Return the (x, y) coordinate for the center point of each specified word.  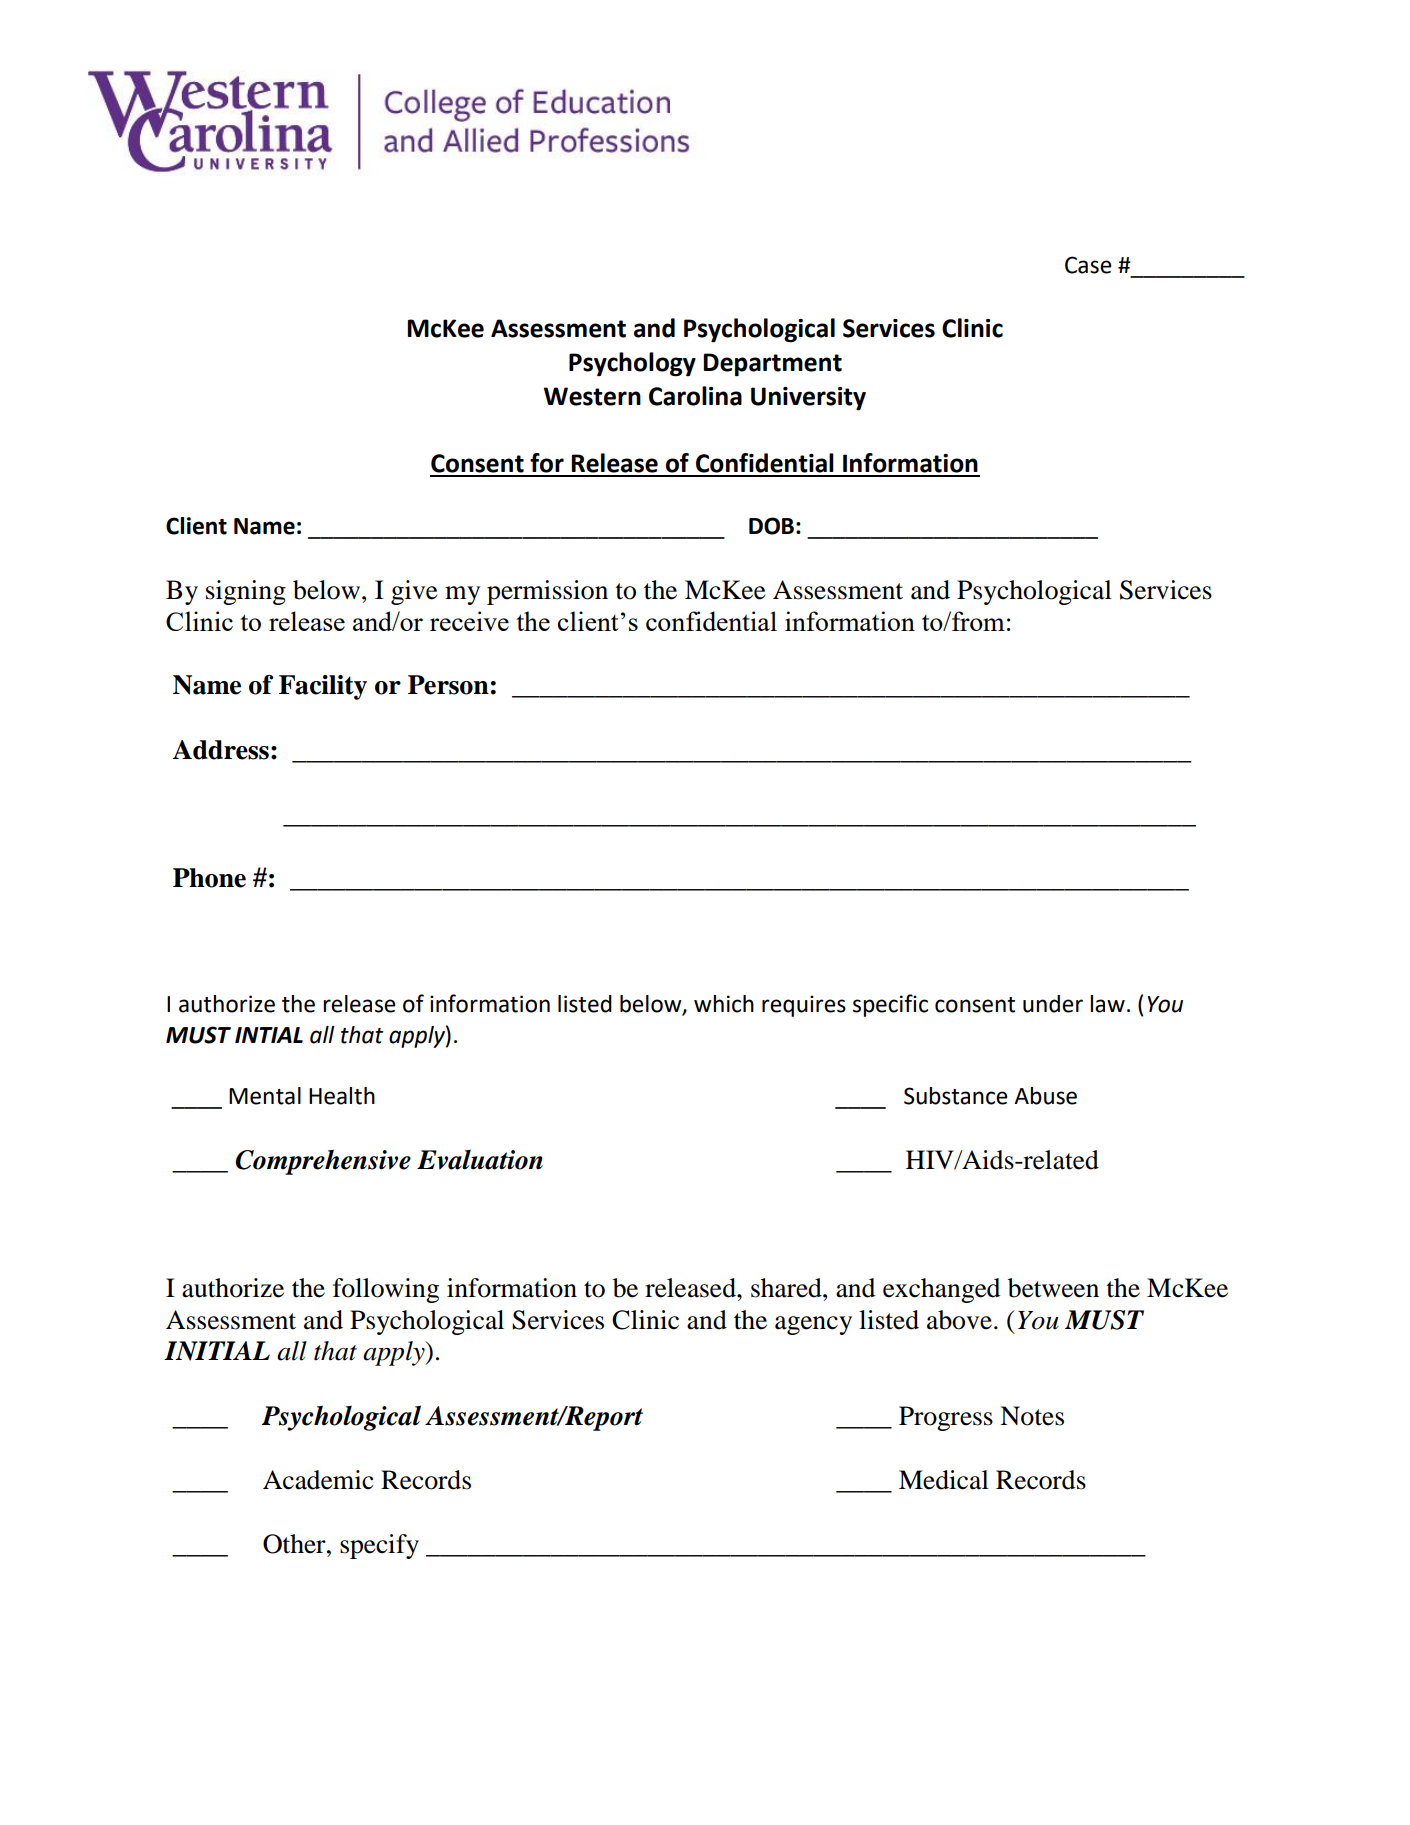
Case (1088, 265)
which (724, 1004)
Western (592, 396)
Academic (318, 1480)
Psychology (632, 364)
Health (342, 1096)
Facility (323, 687)
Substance (956, 1096)
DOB (771, 526)
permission (547, 592)
